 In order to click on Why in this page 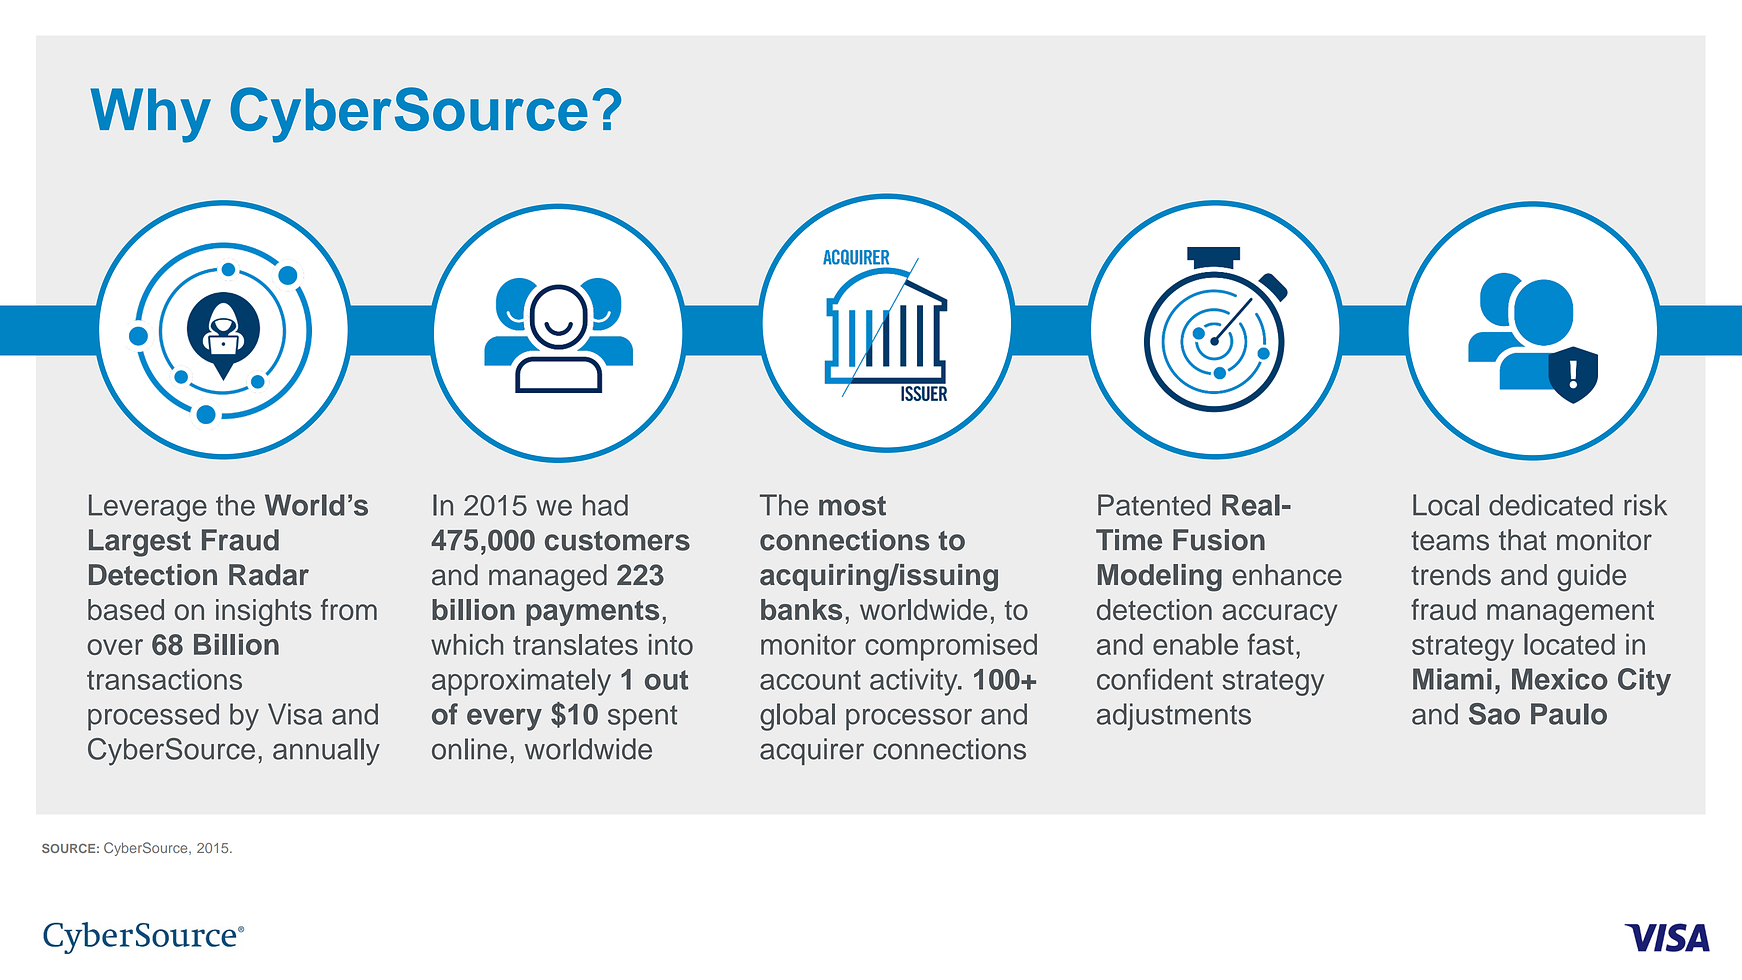, I will do `click(150, 115)`.
